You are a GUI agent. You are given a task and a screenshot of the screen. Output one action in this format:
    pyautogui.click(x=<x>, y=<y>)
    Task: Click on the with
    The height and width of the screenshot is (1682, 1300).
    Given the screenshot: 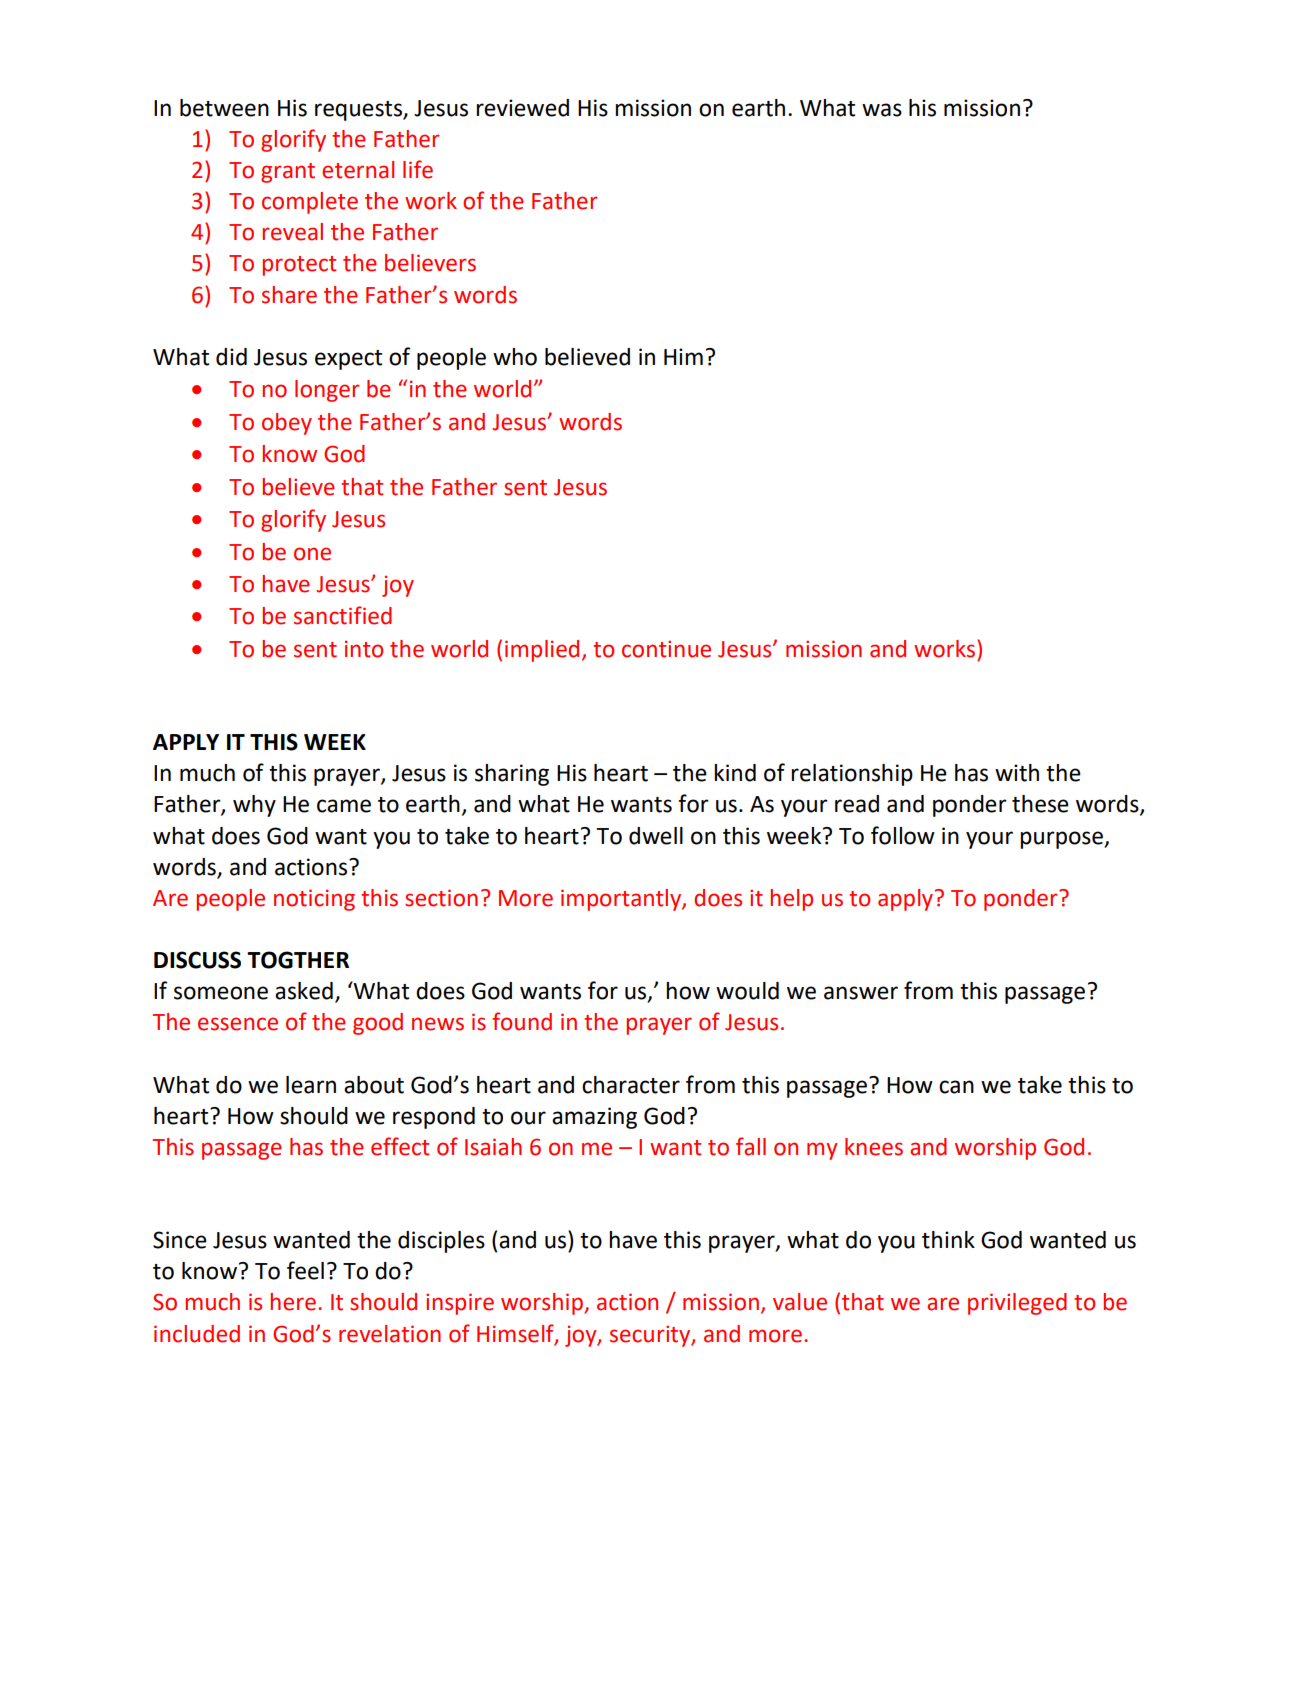 What is the action you would take?
    pyautogui.click(x=1017, y=773)
